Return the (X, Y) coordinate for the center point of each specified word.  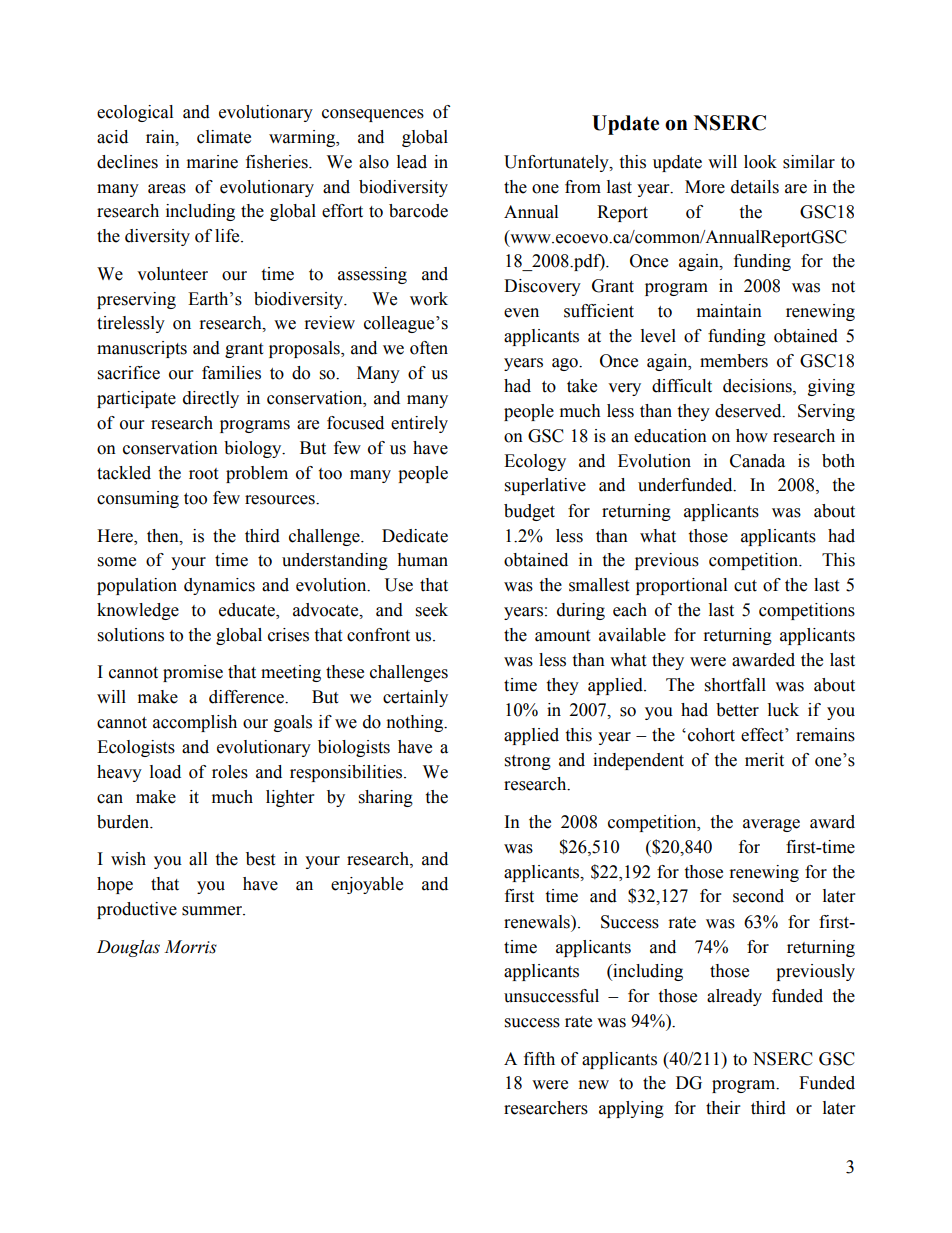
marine (212, 162)
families (231, 373)
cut (745, 586)
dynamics (219, 586)
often (429, 348)
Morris (190, 947)
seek (432, 610)
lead (412, 162)
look (760, 162)
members (734, 361)
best (260, 859)
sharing (386, 798)
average (771, 825)
